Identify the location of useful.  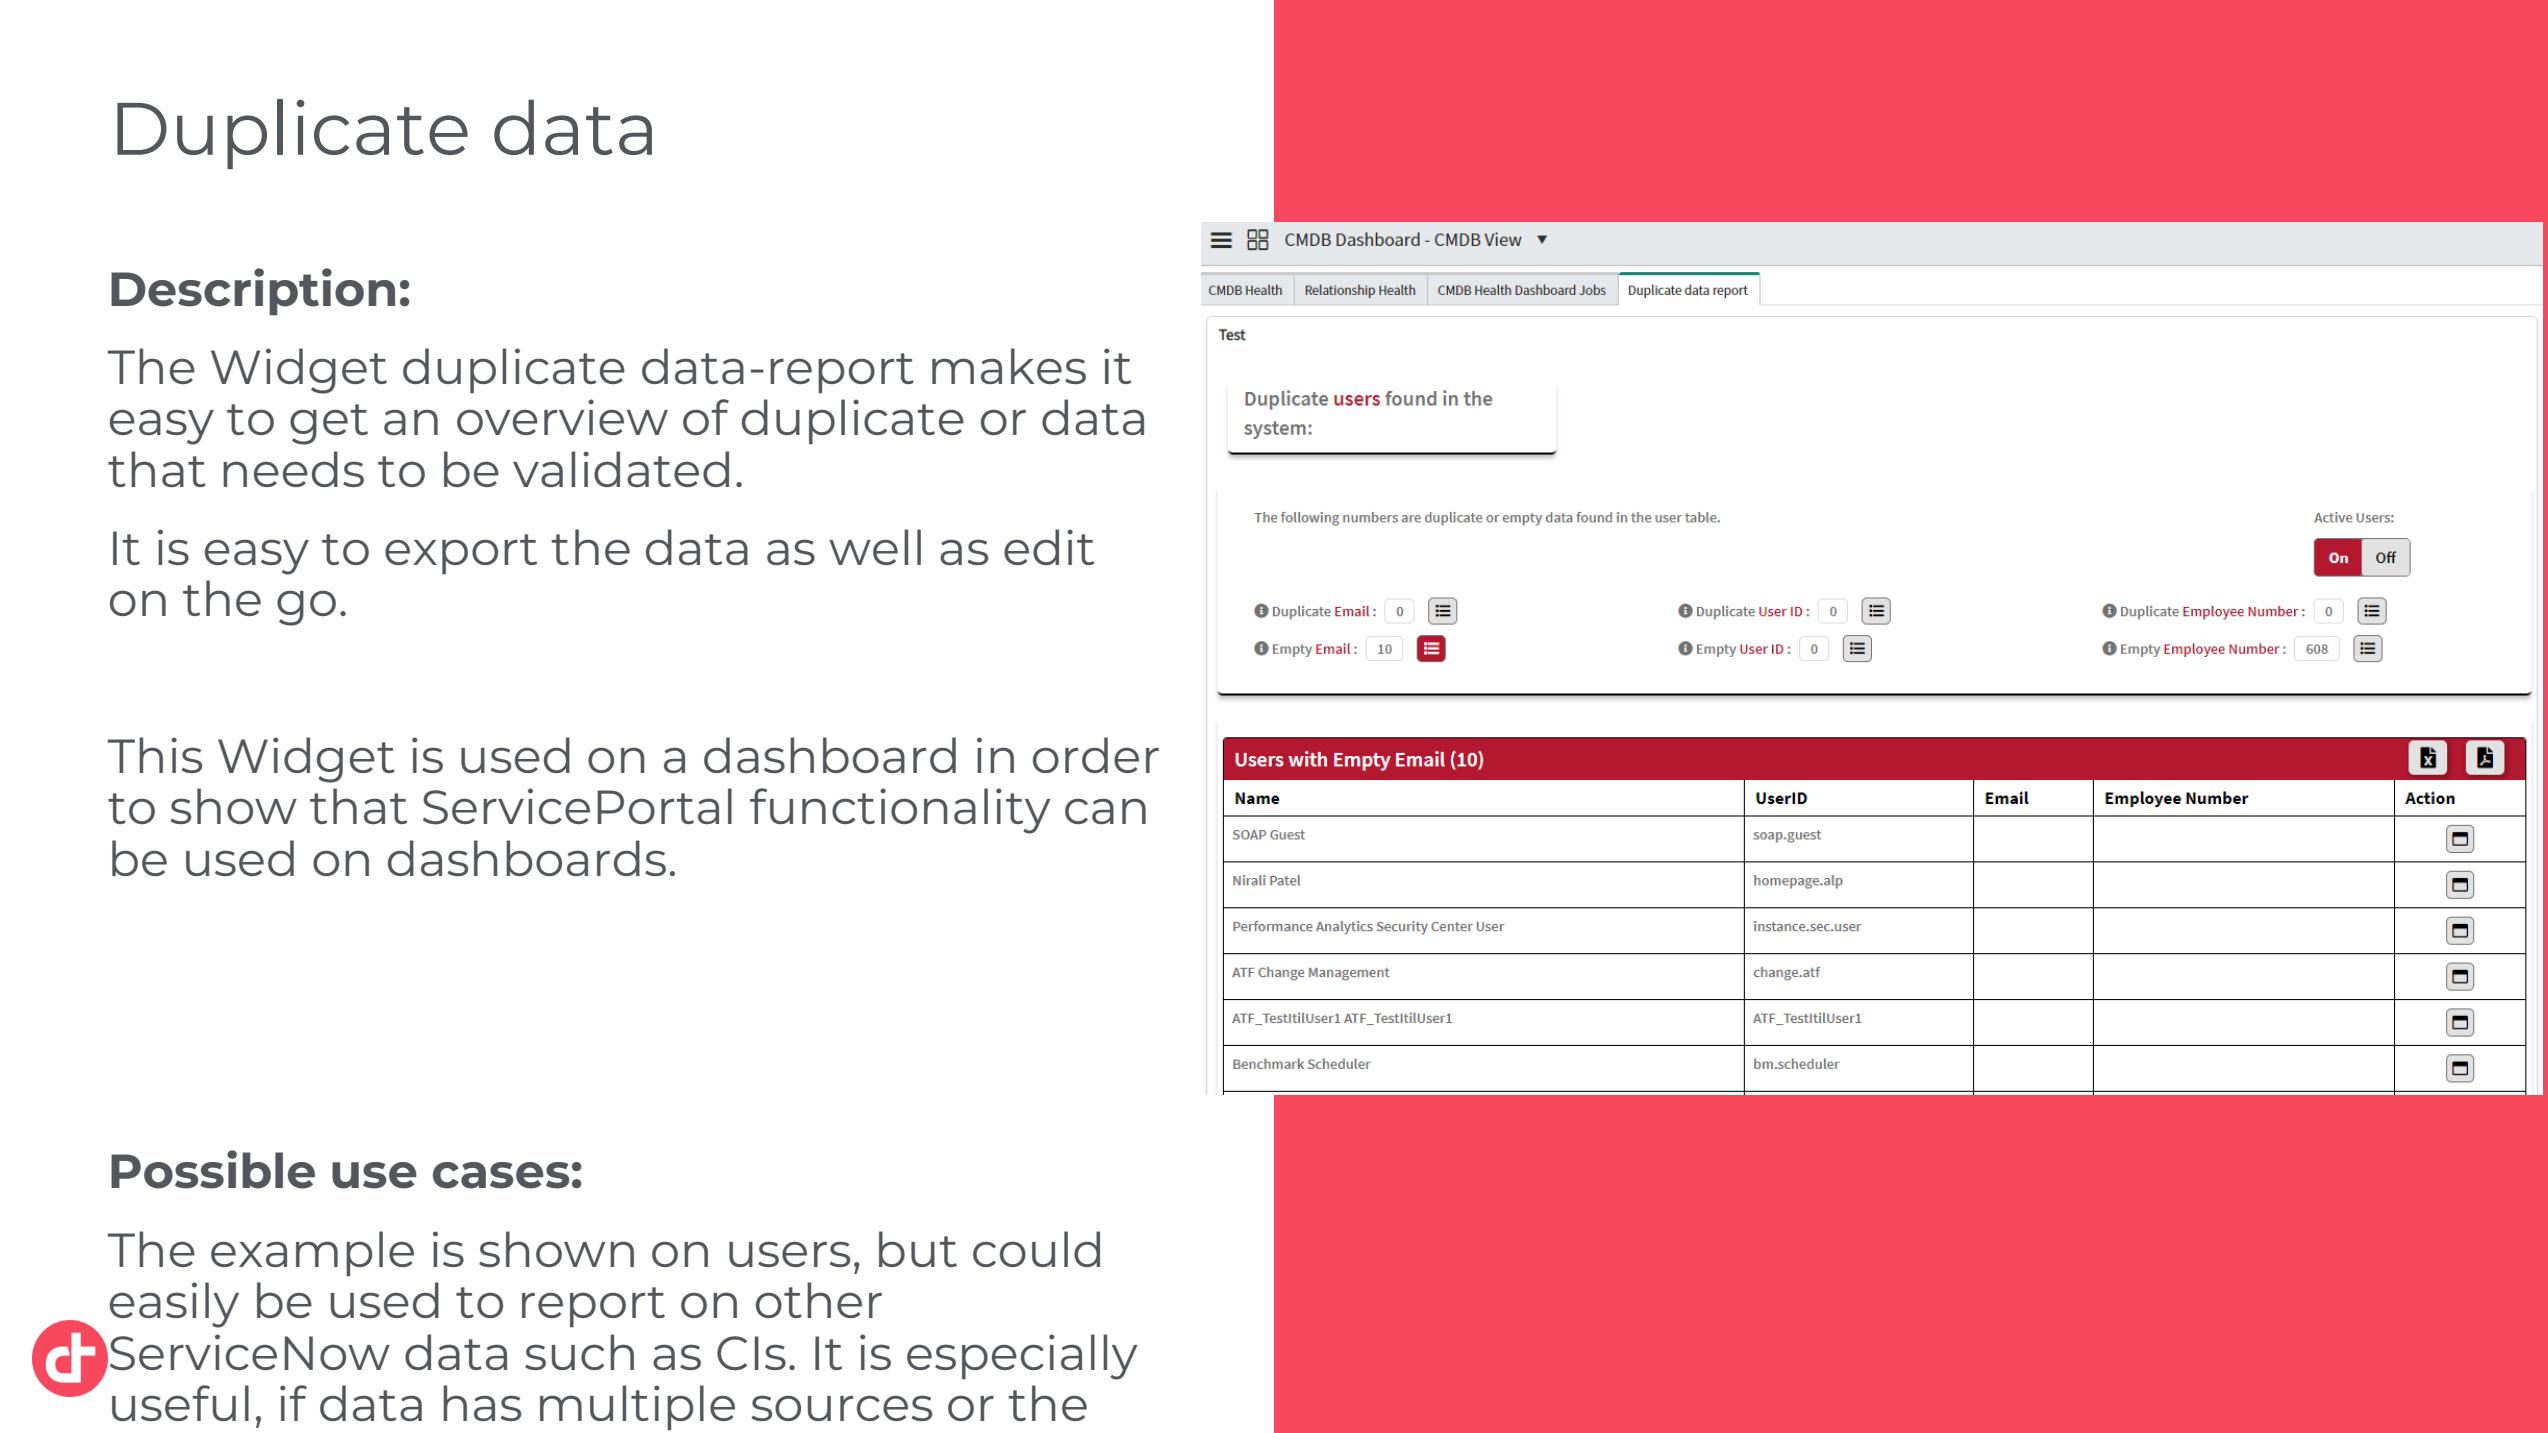
(180, 1403).
